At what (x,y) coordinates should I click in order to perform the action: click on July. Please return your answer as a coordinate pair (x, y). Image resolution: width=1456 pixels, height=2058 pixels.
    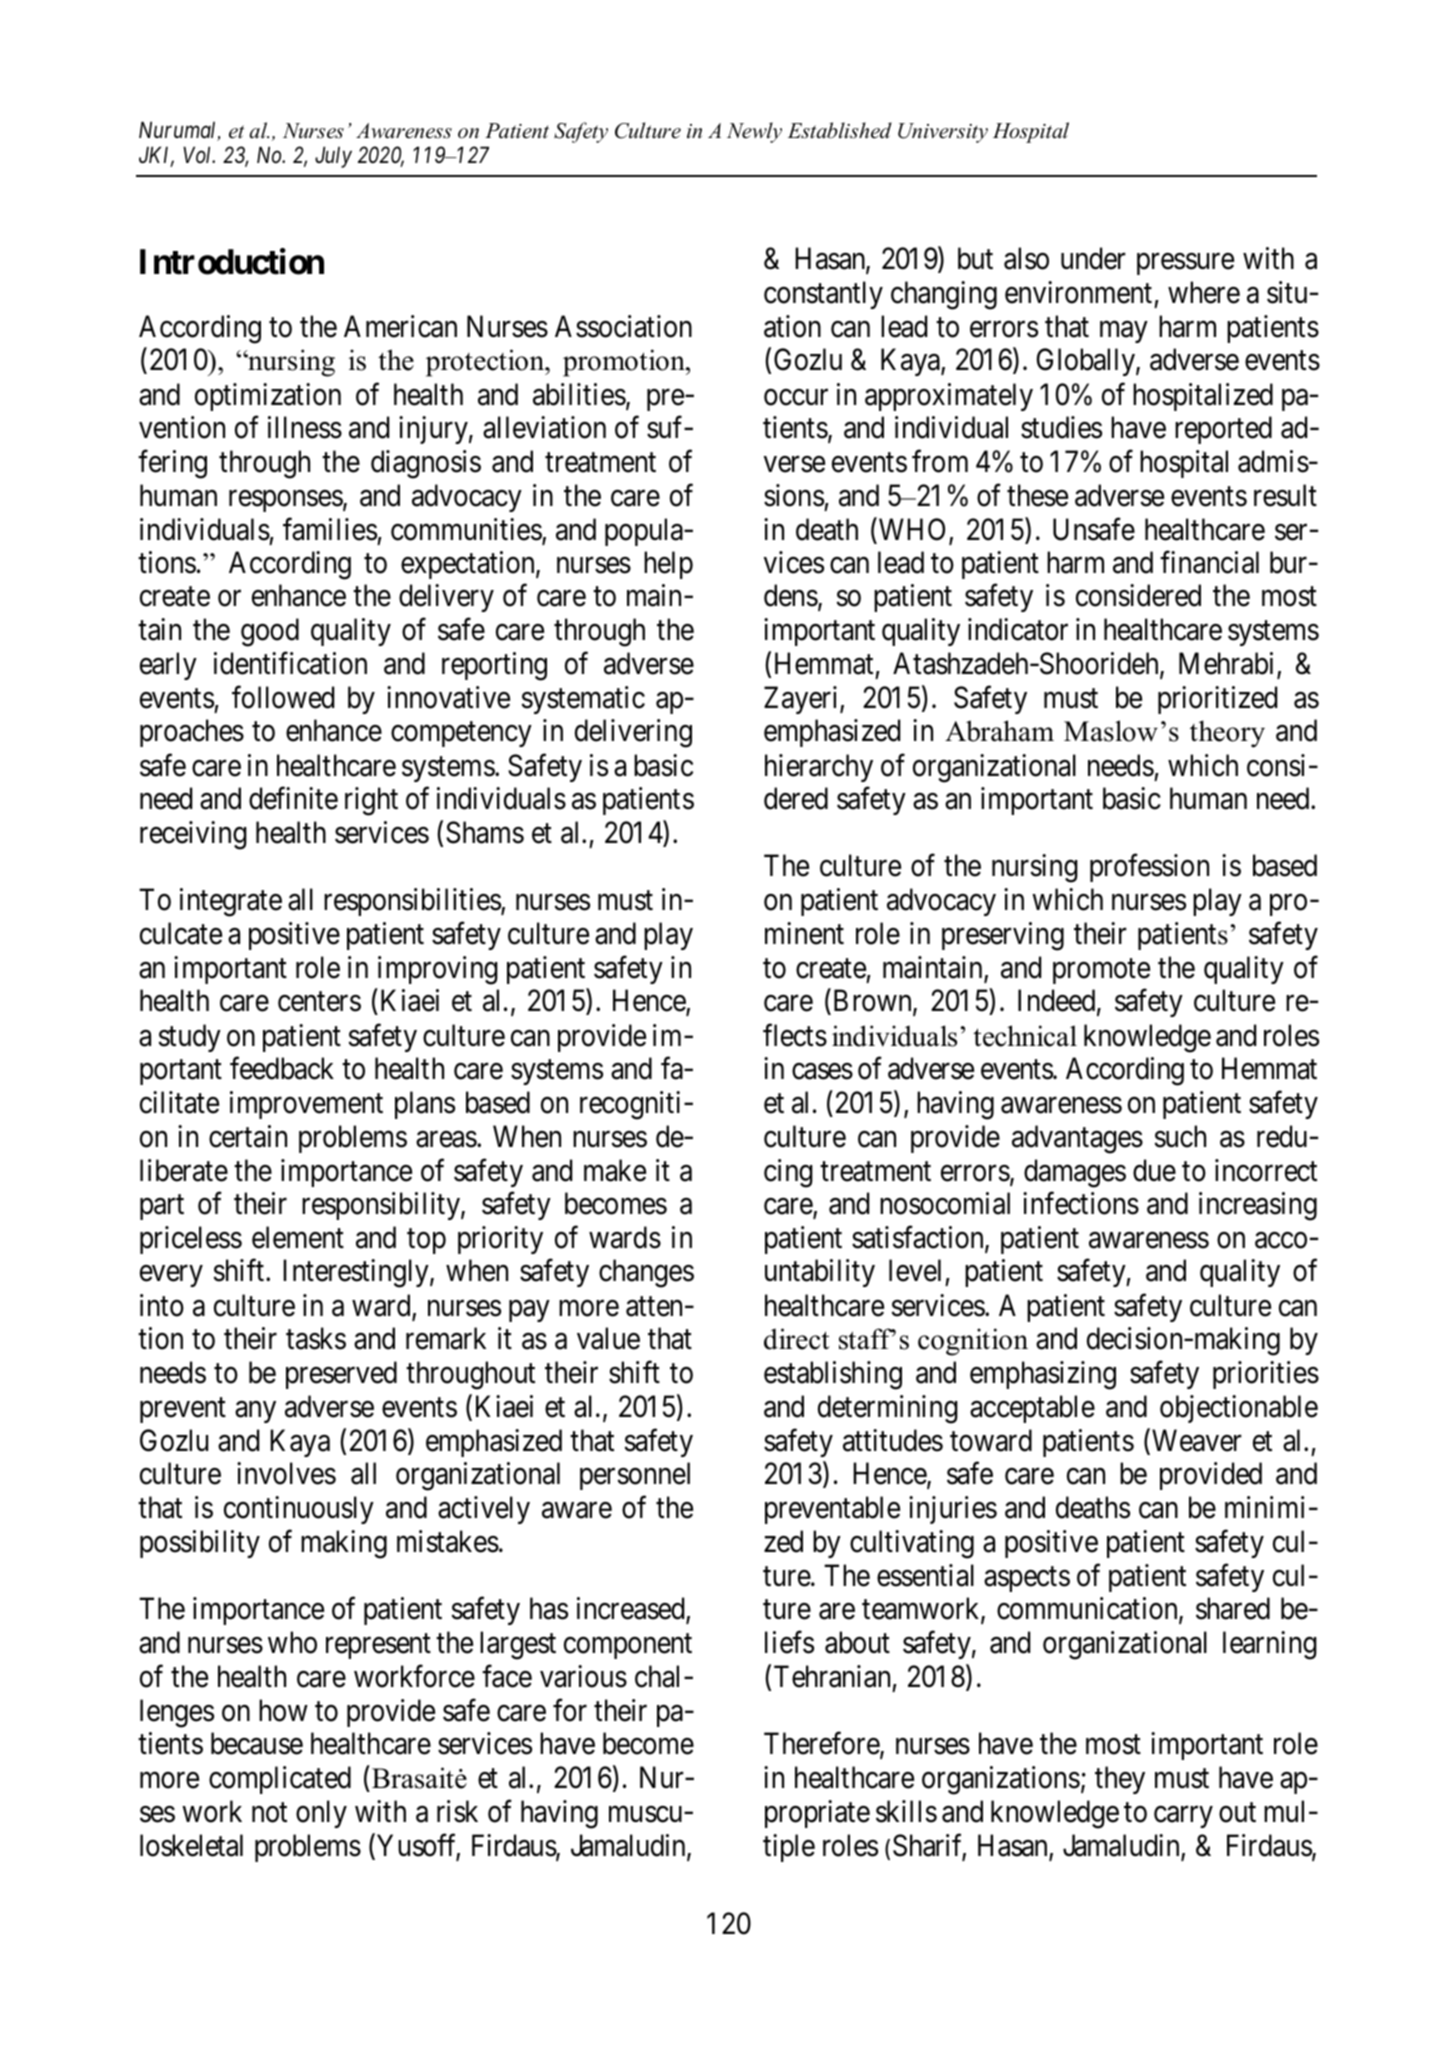
    Looking at the image, I should click on (333, 157).
